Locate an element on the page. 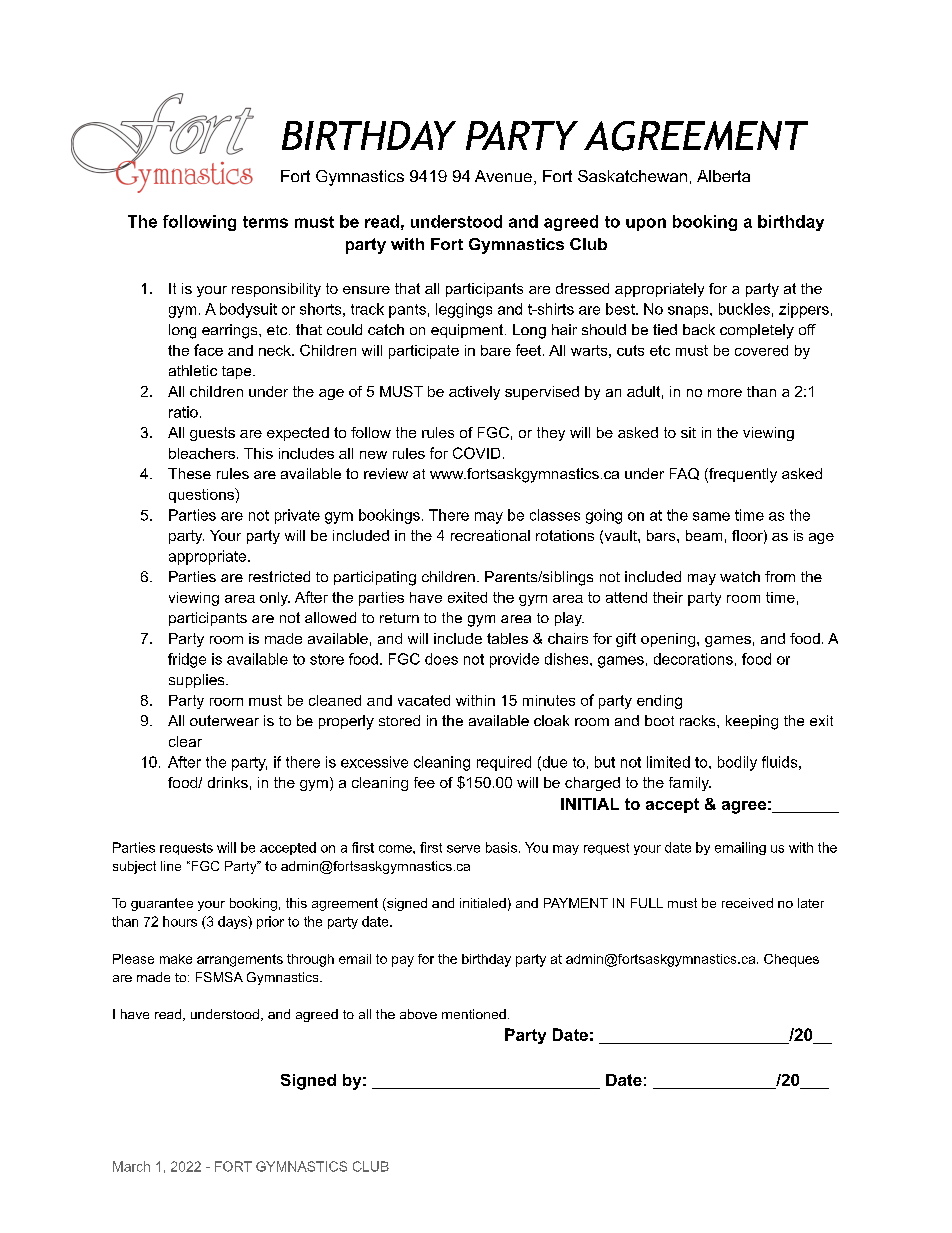 This page has height=1233, width=952. opening is located at coordinates (669, 640).
